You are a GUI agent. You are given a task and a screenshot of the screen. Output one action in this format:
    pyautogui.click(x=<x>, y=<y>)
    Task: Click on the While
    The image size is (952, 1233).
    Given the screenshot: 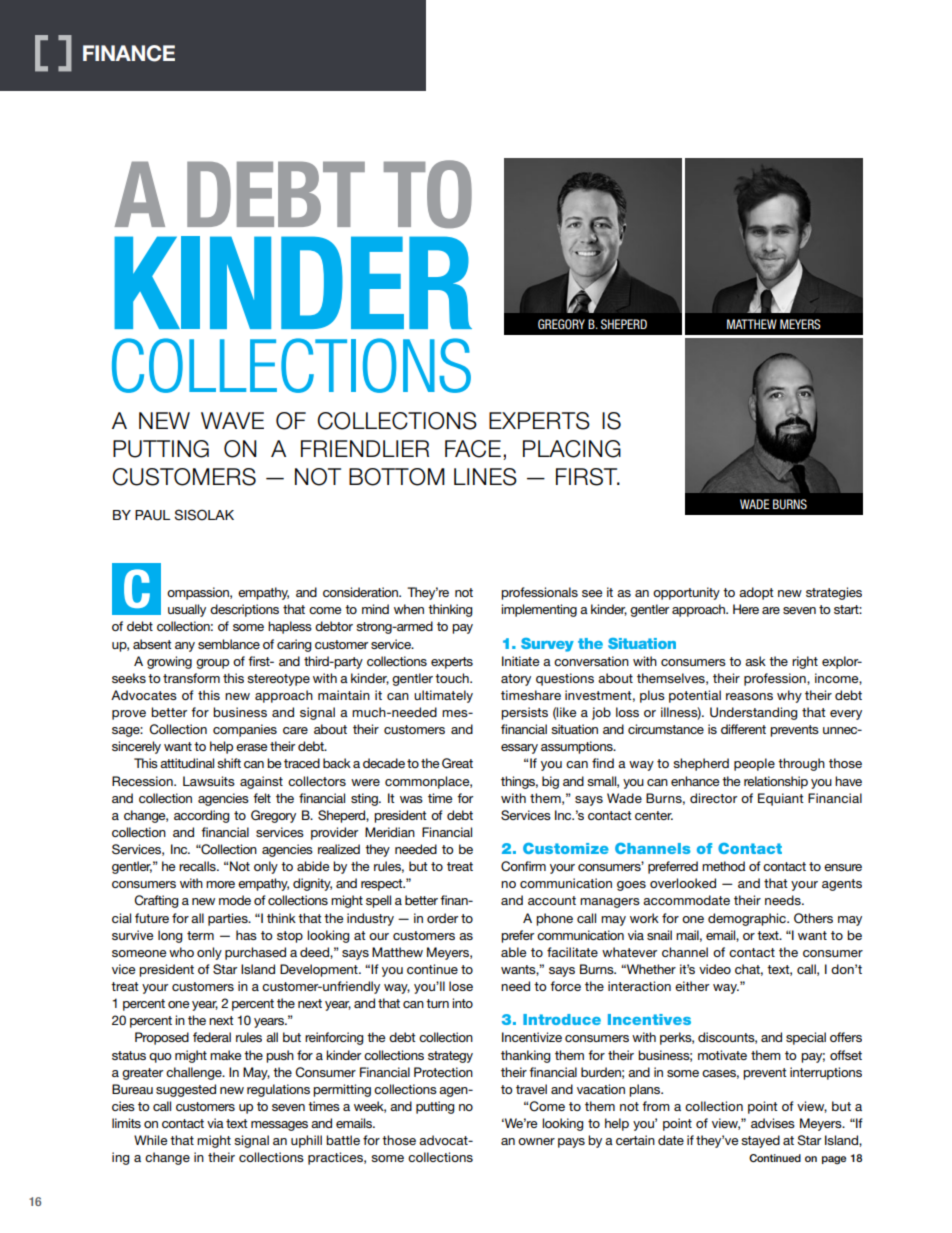 What is the action you would take?
    pyautogui.click(x=151, y=1140)
